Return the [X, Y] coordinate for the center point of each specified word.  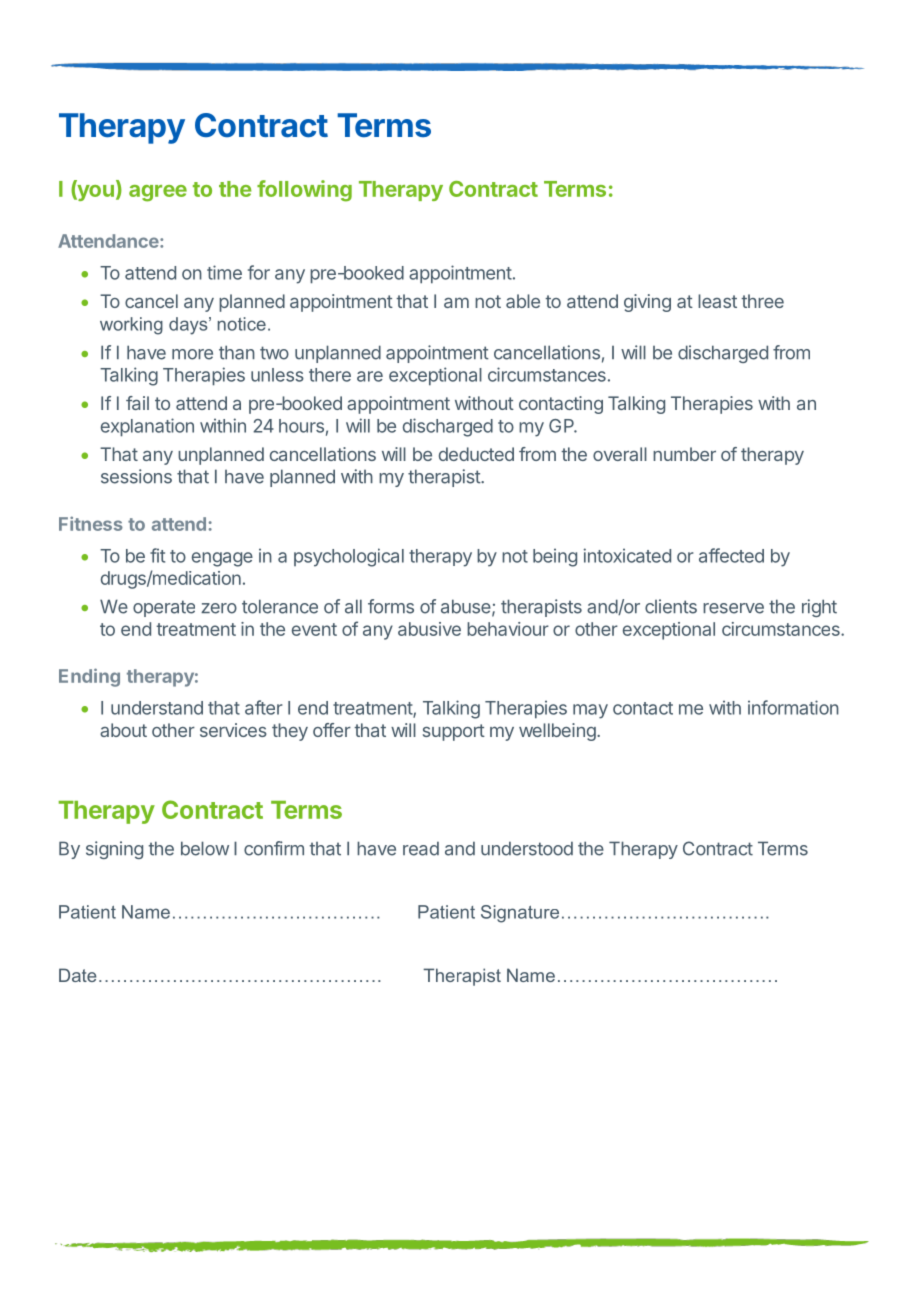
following [304, 191]
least [717, 301]
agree [158, 193]
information [793, 707]
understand [157, 708]
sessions [136, 476]
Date [78, 975]
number [684, 454]
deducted [476, 454]
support [454, 732]
